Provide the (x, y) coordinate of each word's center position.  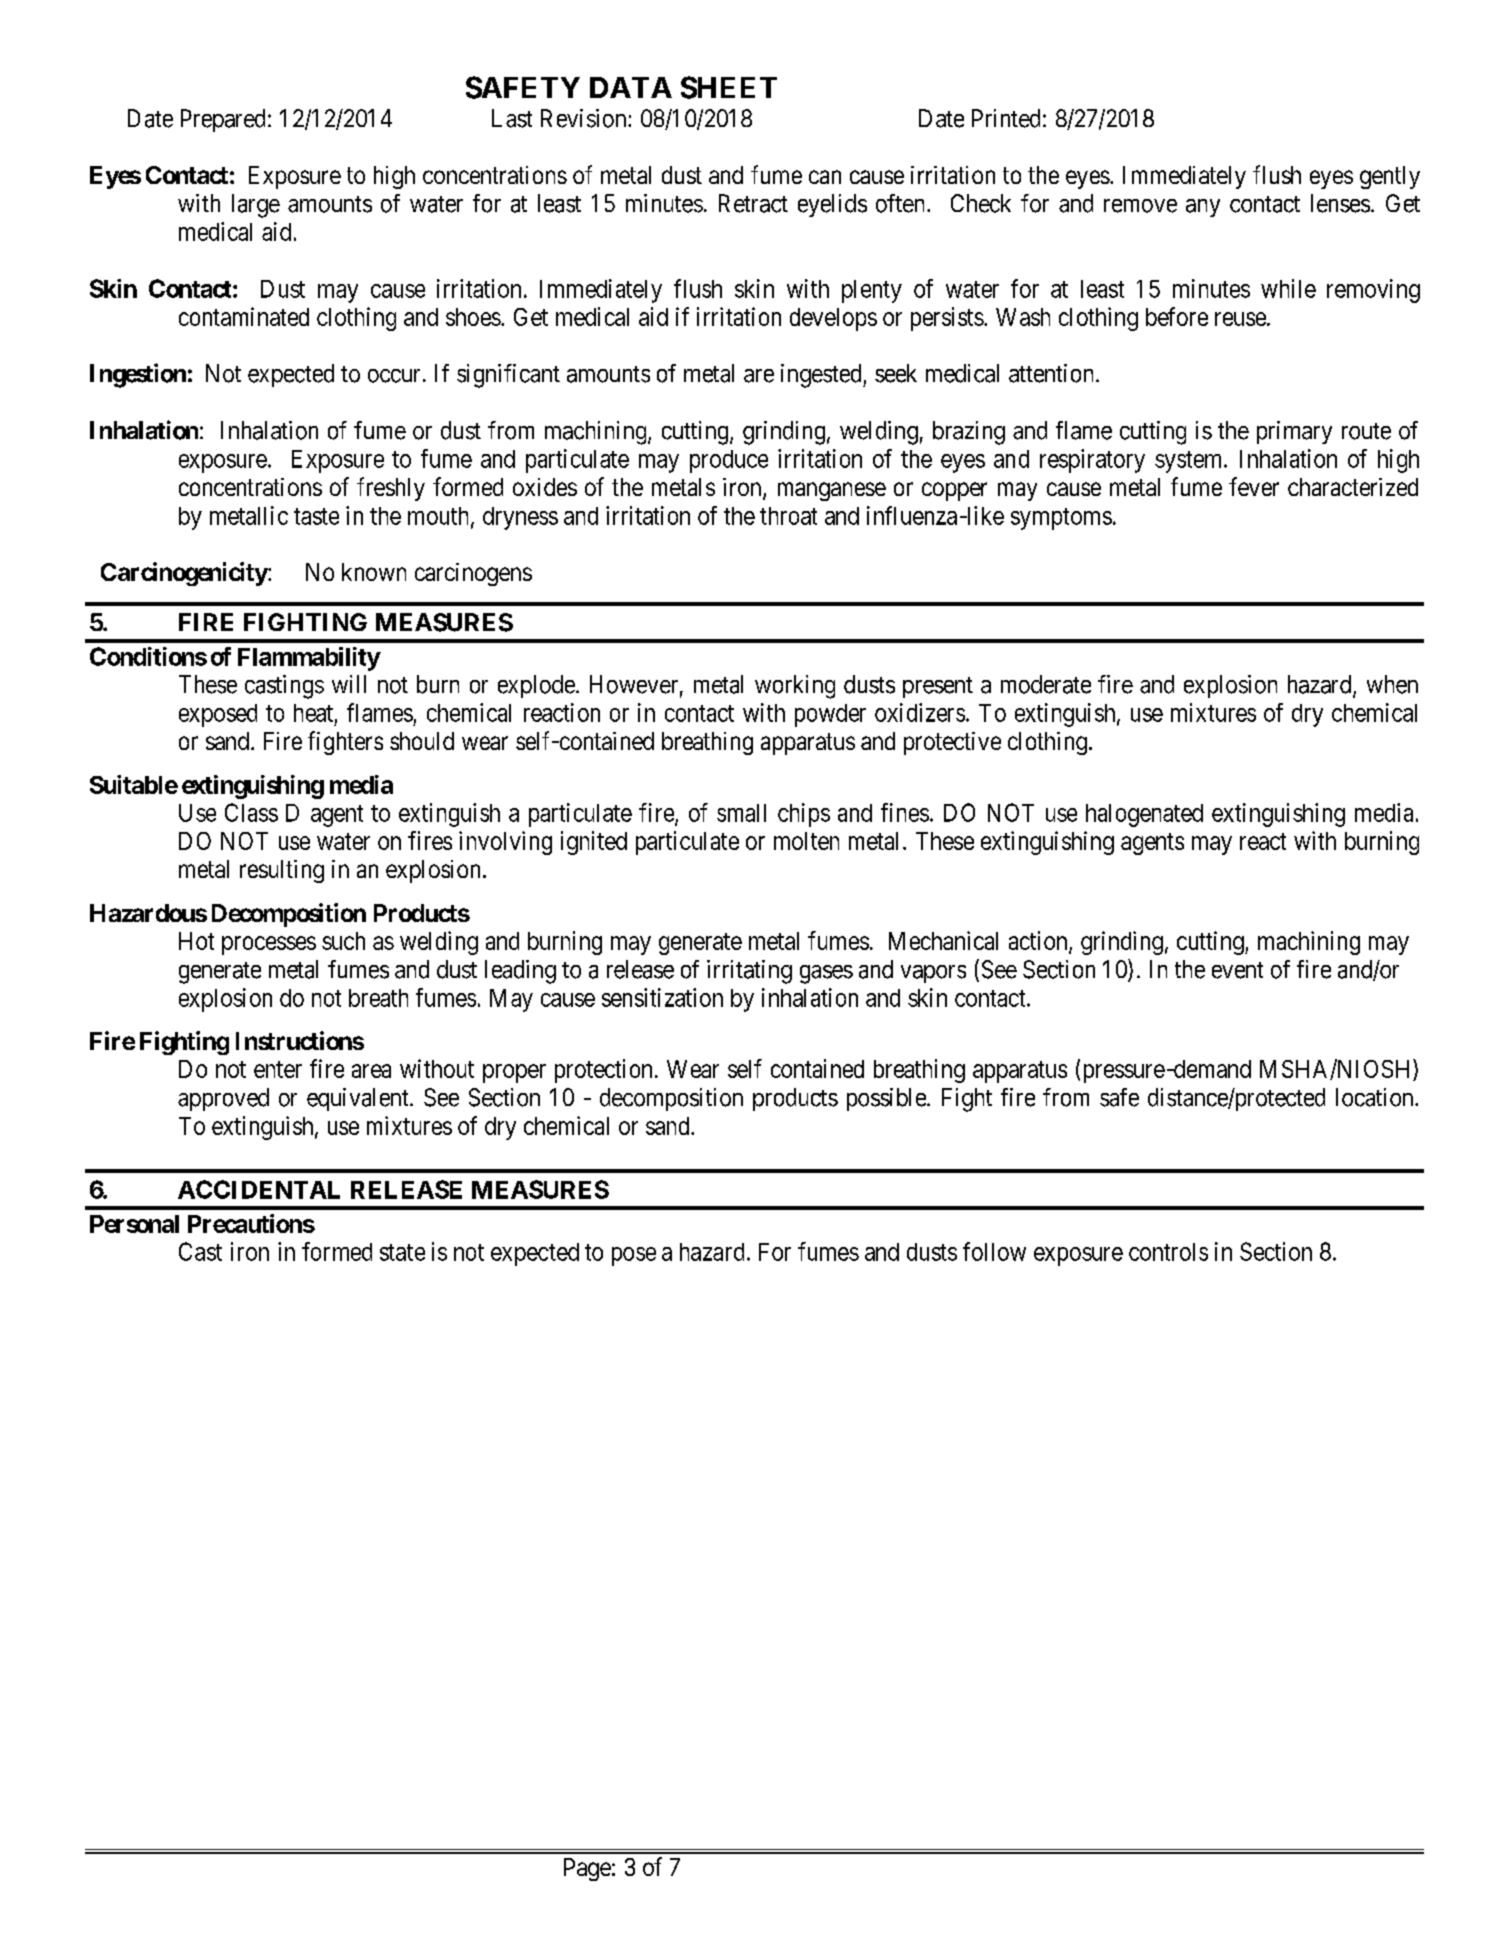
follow (994, 1251)
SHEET (729, 87)
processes (269, 945)
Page (587, 1869)
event (1237, 970)
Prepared (223, 120)
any (1203, 208)
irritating (749, 972)
